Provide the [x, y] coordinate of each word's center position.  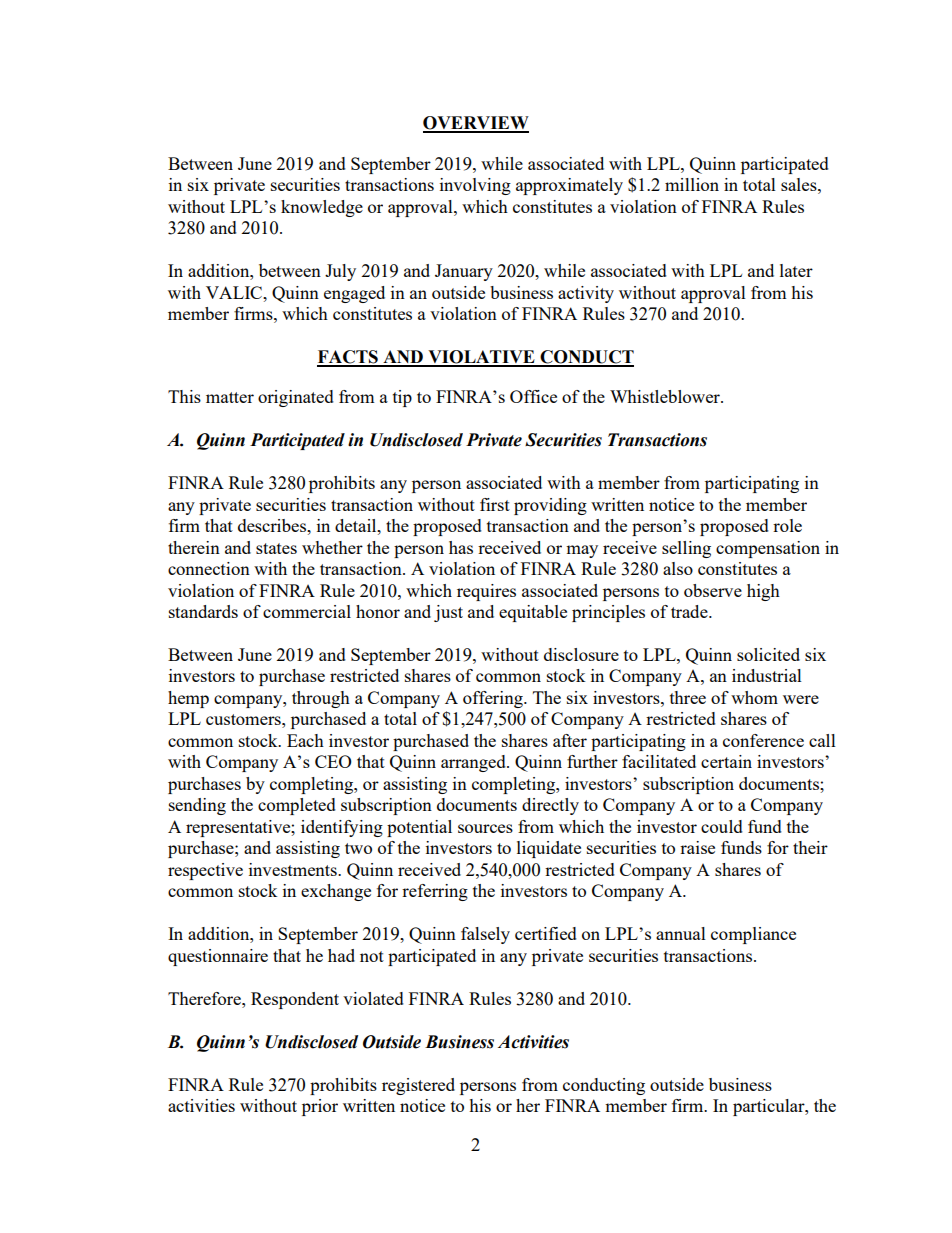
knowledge [322, 208]
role [787, 525]
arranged [474, 763]
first [495, 504]
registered [418, 1086]
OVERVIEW [476, 124]
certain [726, 761]
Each [305, 740]
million [692, 184]
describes [273, 525]
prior [320, 1107]
